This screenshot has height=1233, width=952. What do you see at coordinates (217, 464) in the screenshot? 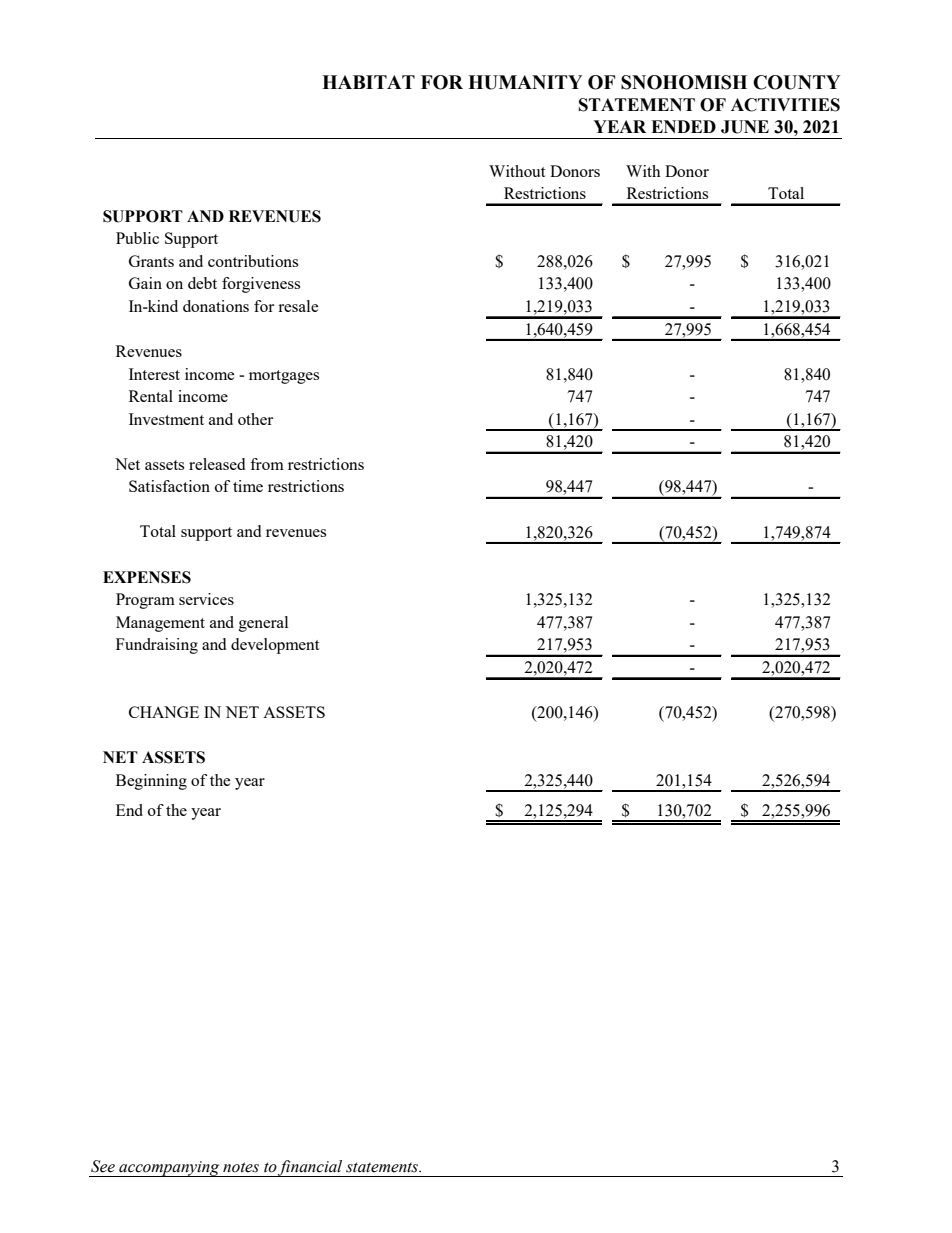
I see `released` at bounding box center [217, 464].
